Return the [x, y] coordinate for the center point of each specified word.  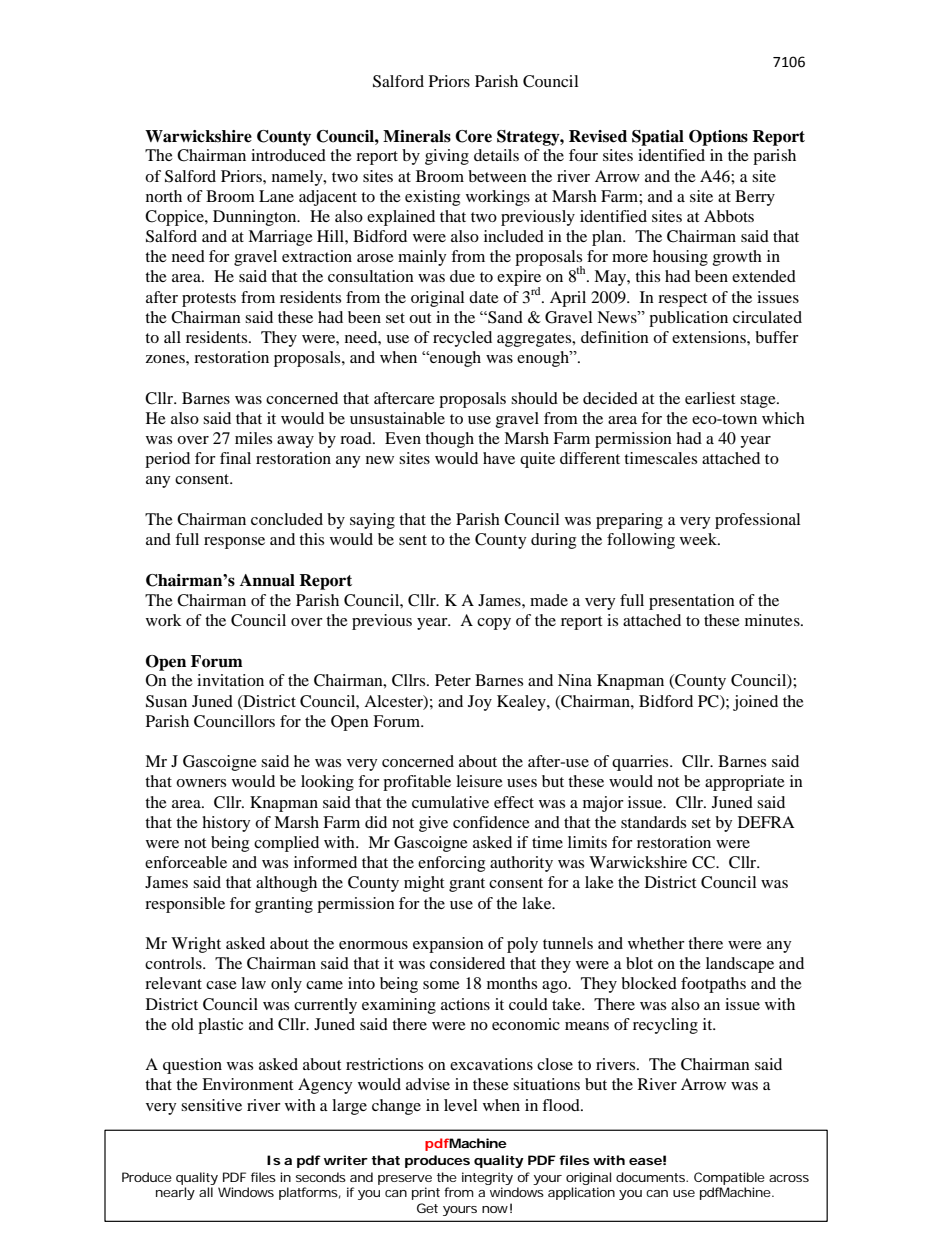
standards [653, 822]
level [460, 1105]
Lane [276, 196]
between [497, 176]
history [226, 824]
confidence [491, 822]
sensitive [211, 1105]
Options [718, 138]
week [700, 539]
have [499, 458]
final [235, 458]
